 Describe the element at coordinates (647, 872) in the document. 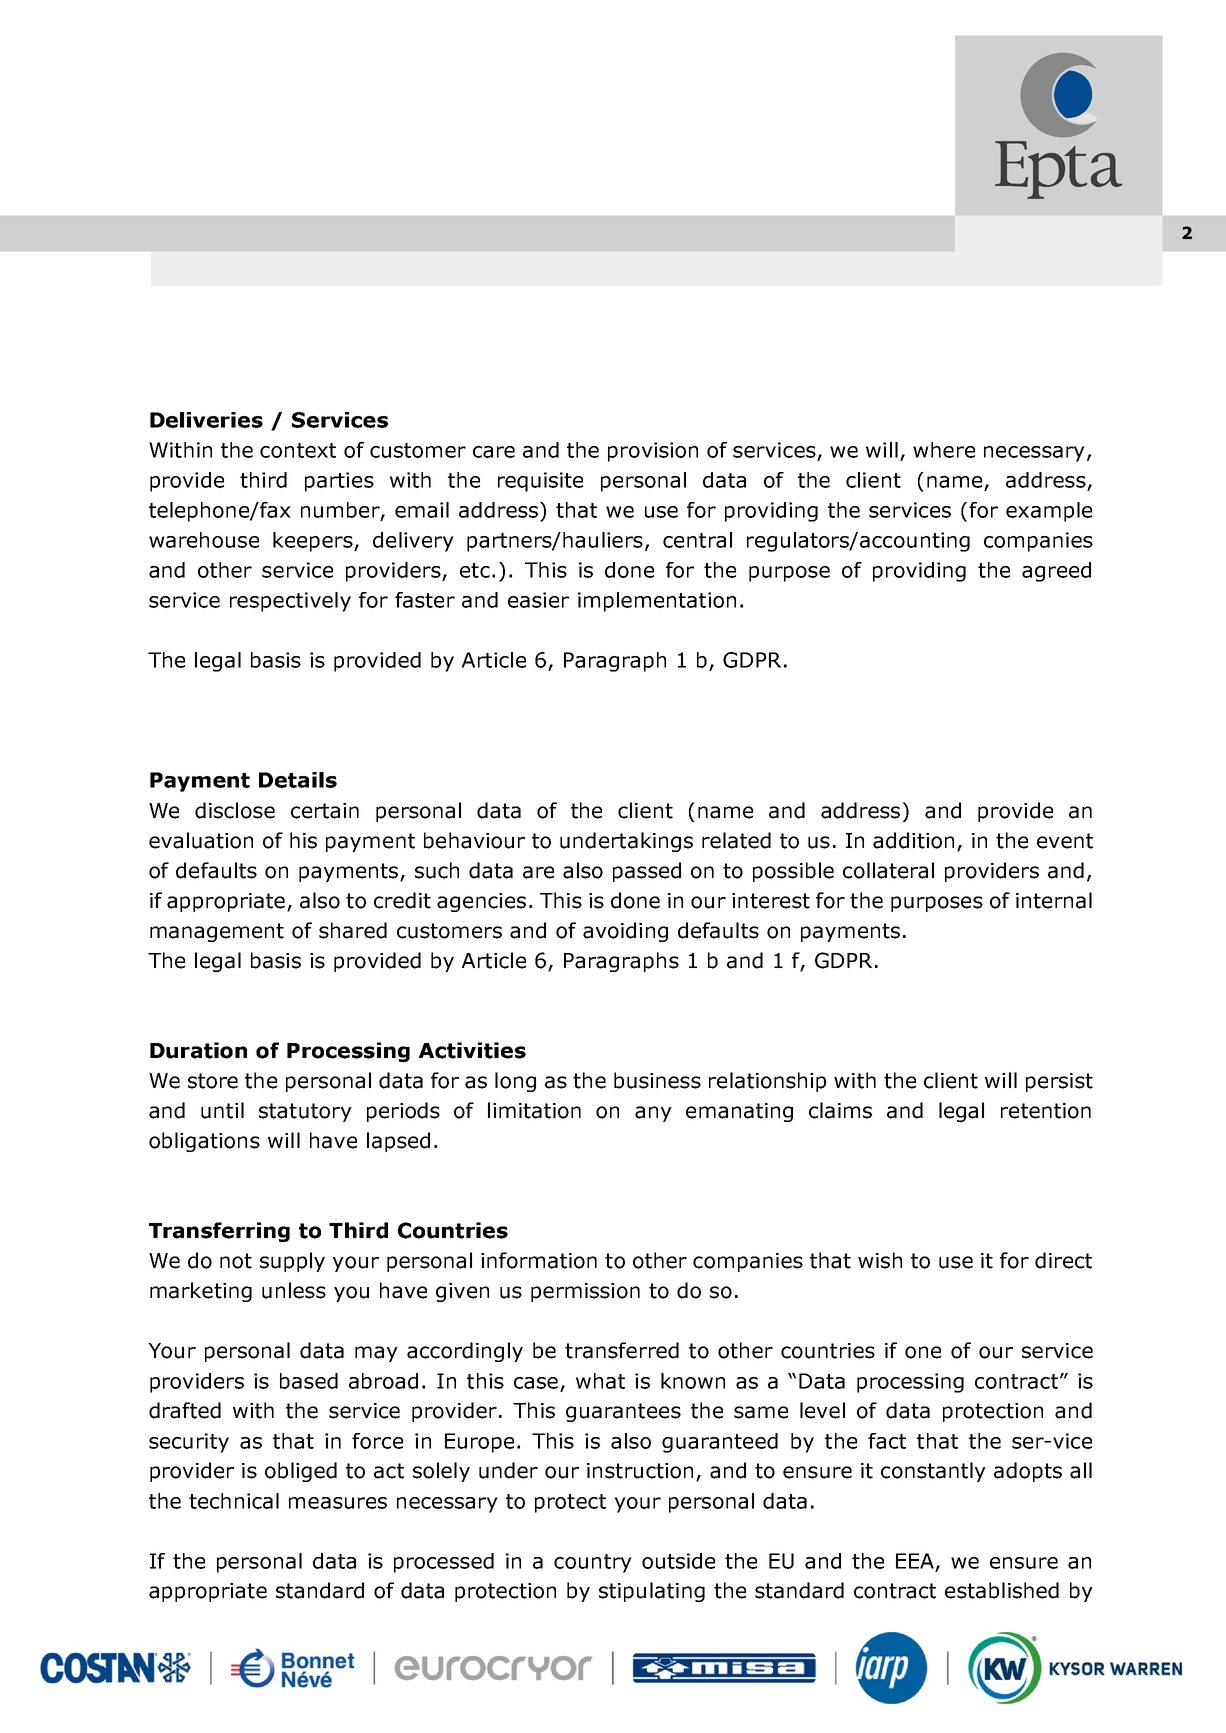

I see `passed` at that location.
